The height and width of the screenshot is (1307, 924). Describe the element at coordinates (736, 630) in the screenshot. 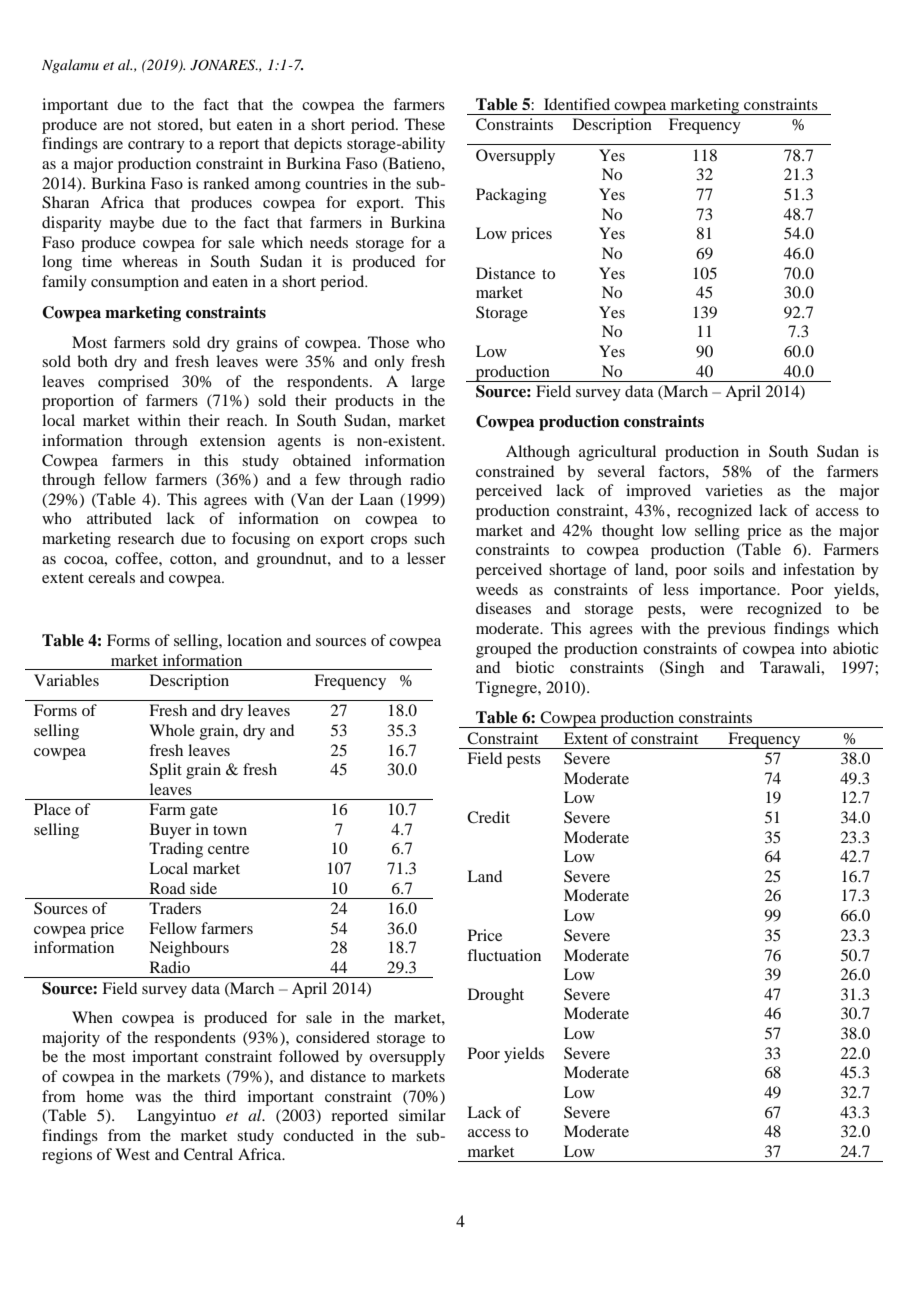

I see `previous` at that location.
